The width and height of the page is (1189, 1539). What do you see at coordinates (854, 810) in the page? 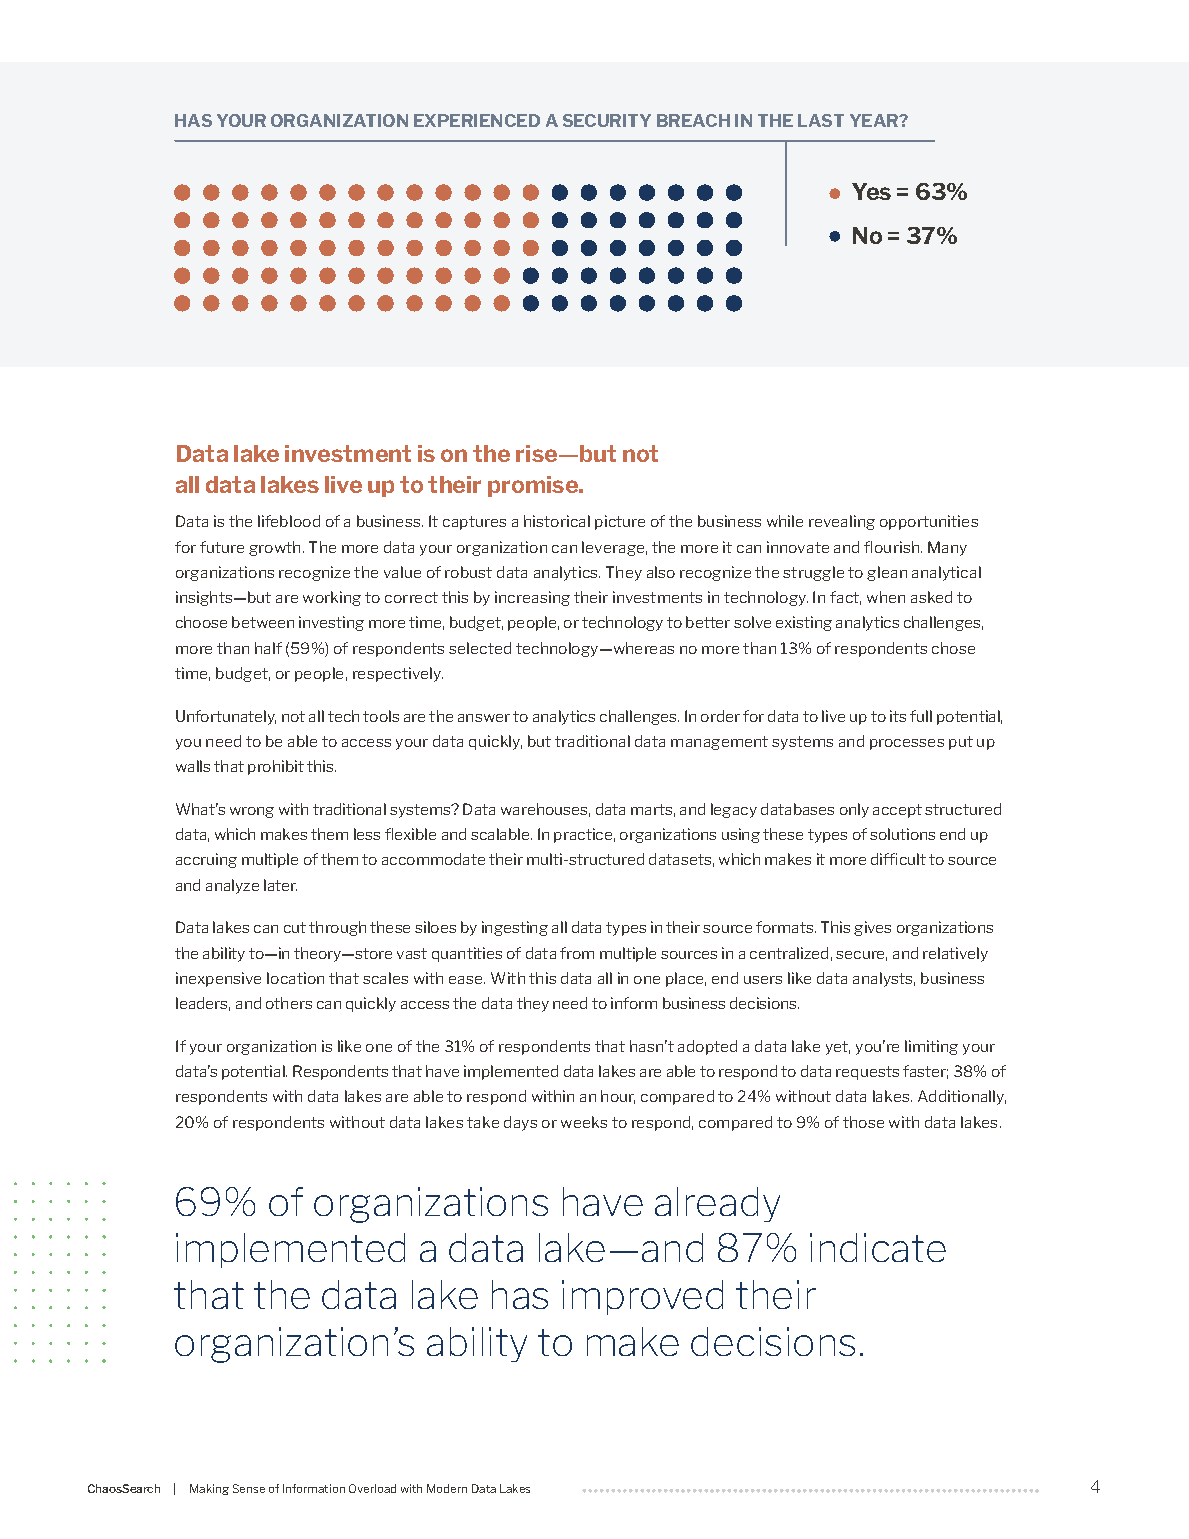
I see `only` at bounding box center [854, 810].
